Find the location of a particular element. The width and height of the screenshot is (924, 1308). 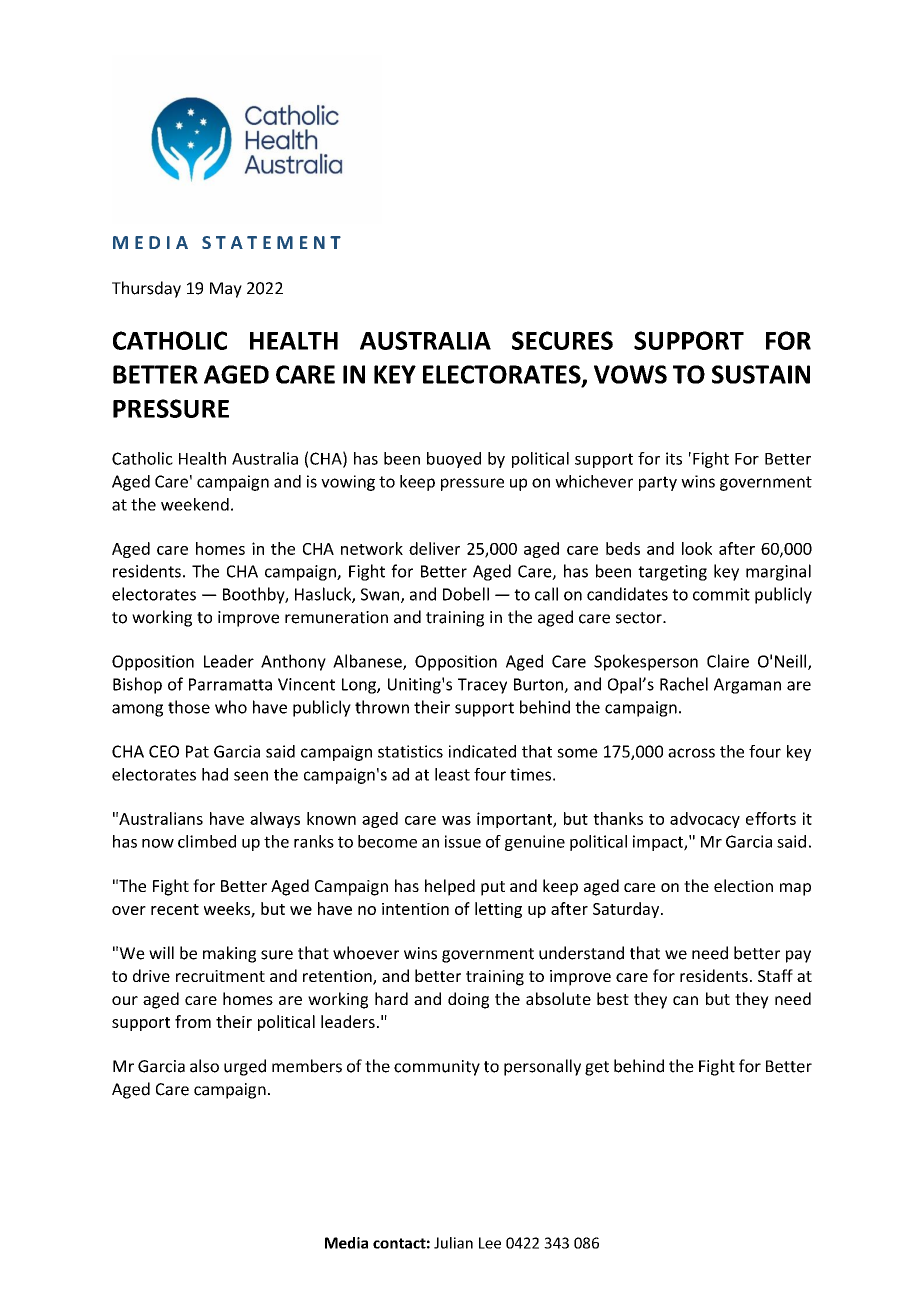

Media is located at coordinates (346, 1243).
